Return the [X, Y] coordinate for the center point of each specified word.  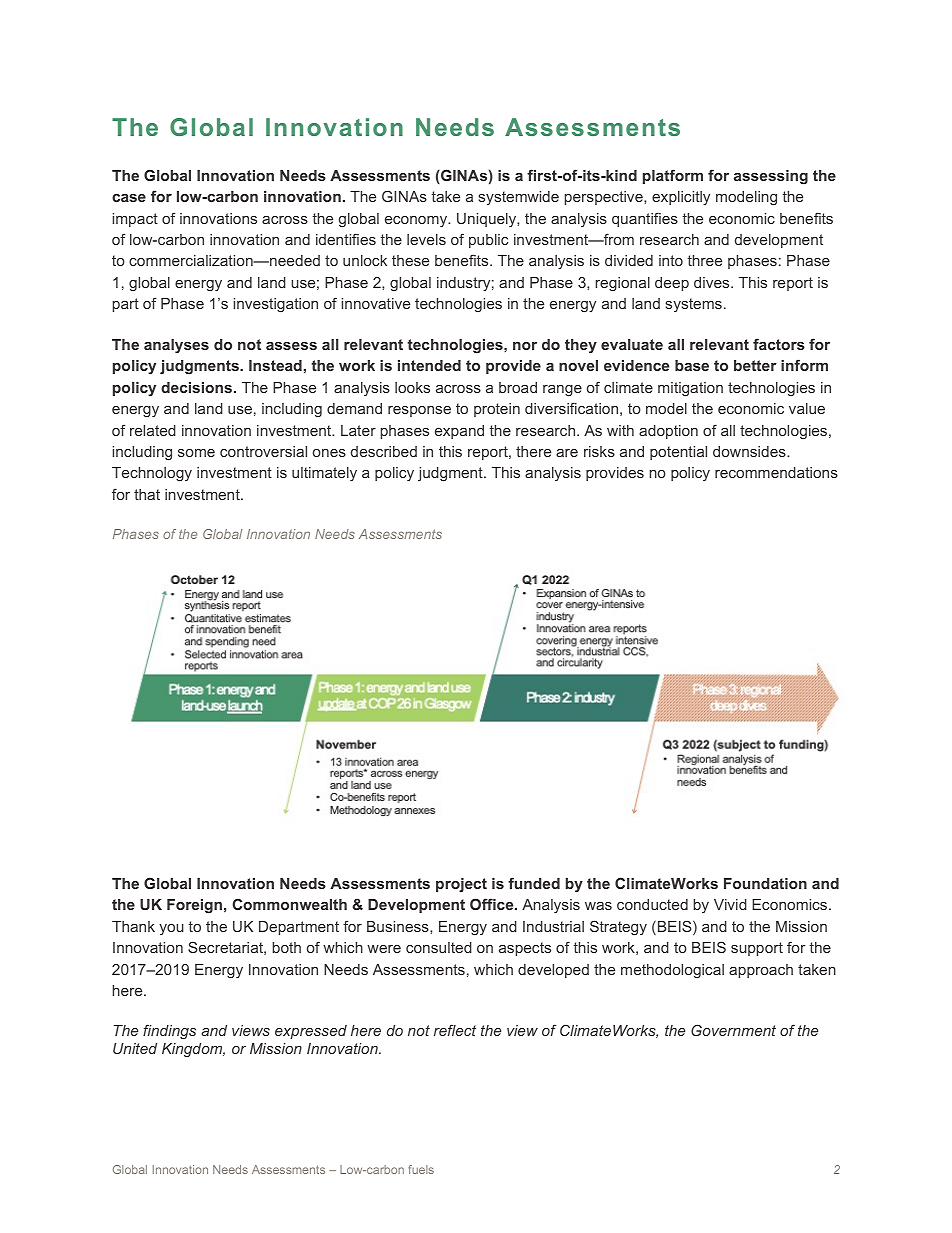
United [135, 1048]
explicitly [681, 198]
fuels [421, 1169]
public [488, 241]
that [147, 494]
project [461, 885]
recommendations [776, 472]
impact [135, 220]
